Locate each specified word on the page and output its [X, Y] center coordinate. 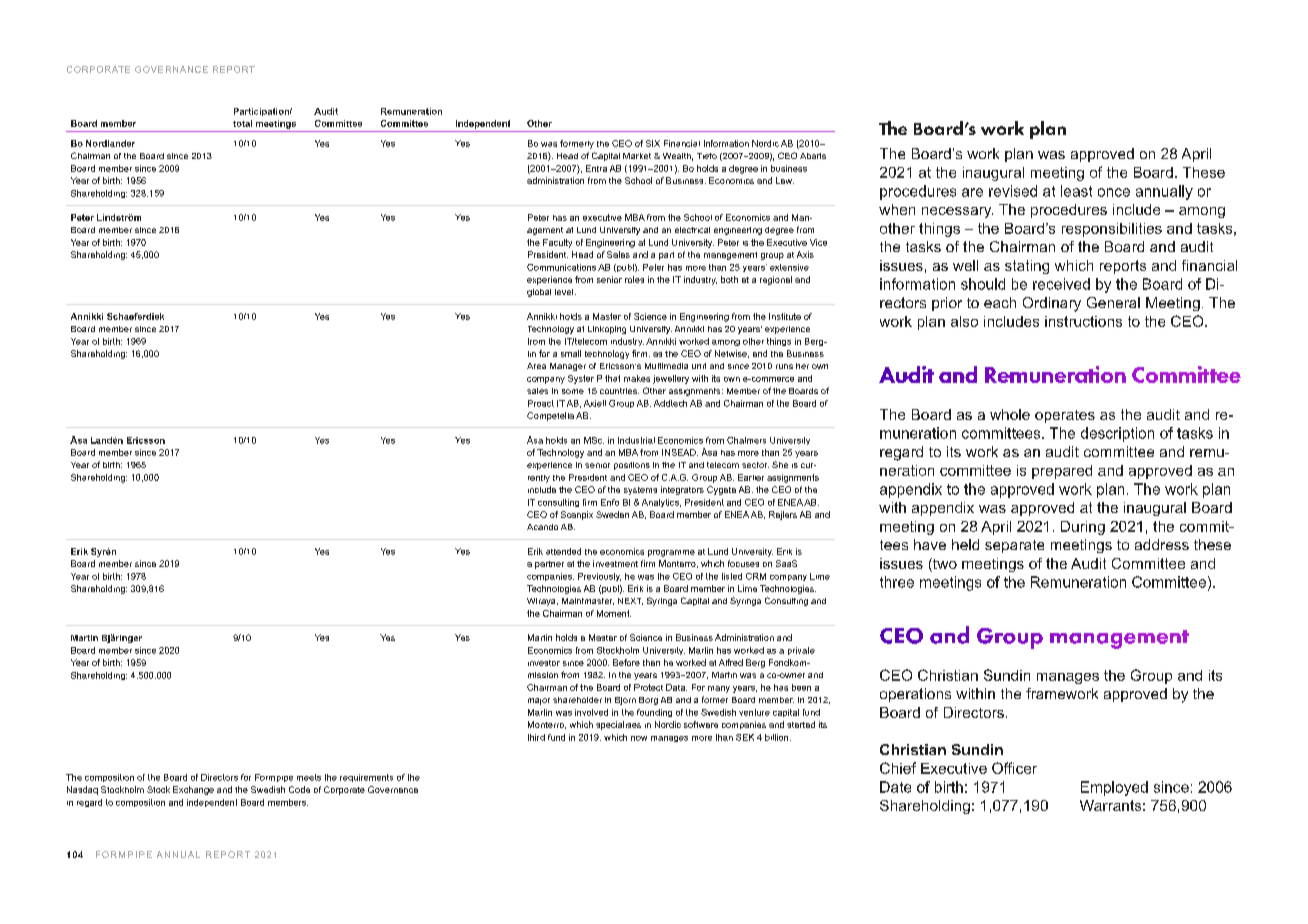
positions [632, 466]
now [639, 738]
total [242, 123]
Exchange [193, 790]
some [573, 391]
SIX [653, 143]
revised [1013, 191]
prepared [1062, 472]
